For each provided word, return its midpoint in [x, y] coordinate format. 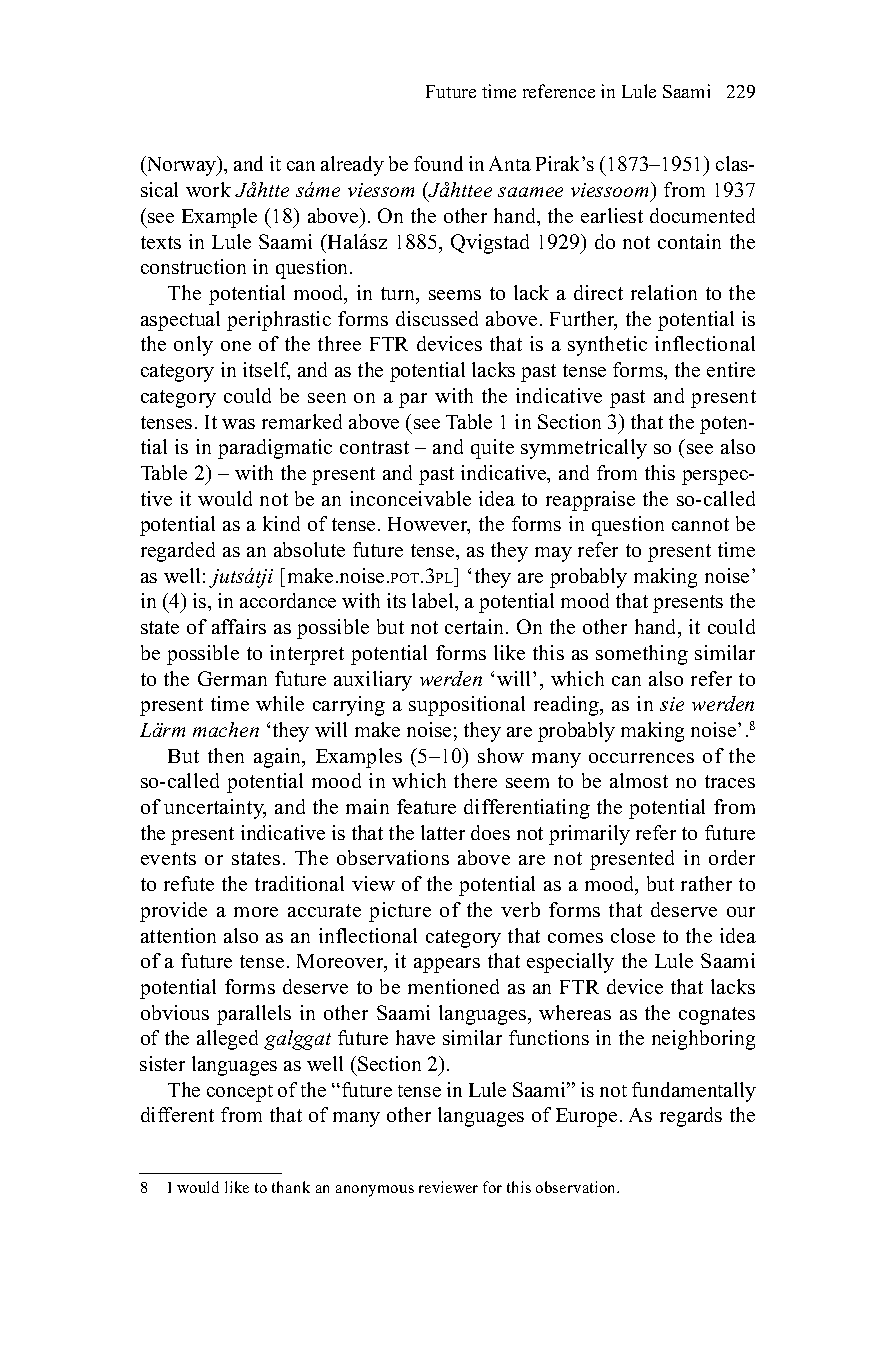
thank [291, 1187]
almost [639, 780]
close [633, 935]
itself [266, 371]
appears [447, 965]
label [434, 600]
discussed [437, 318]
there [475, 780]
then [226, 755]
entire [731, 369]
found [438, 163]
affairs [239, 626]
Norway [181, 166]
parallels [254, 1015]
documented [702, 215]
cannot [700, 524]
